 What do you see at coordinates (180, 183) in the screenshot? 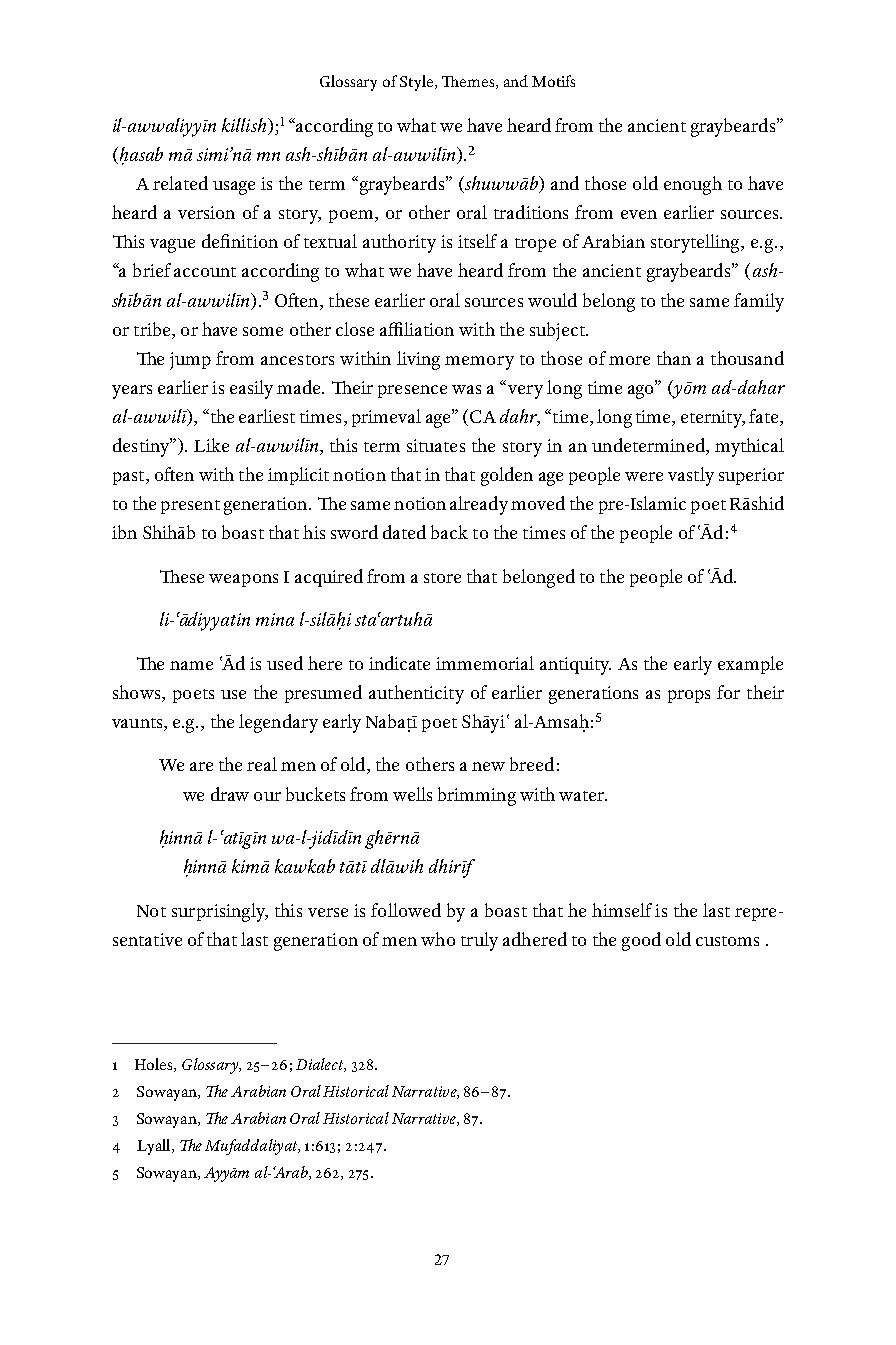
I see `related` at bounding box center [180, 183].
